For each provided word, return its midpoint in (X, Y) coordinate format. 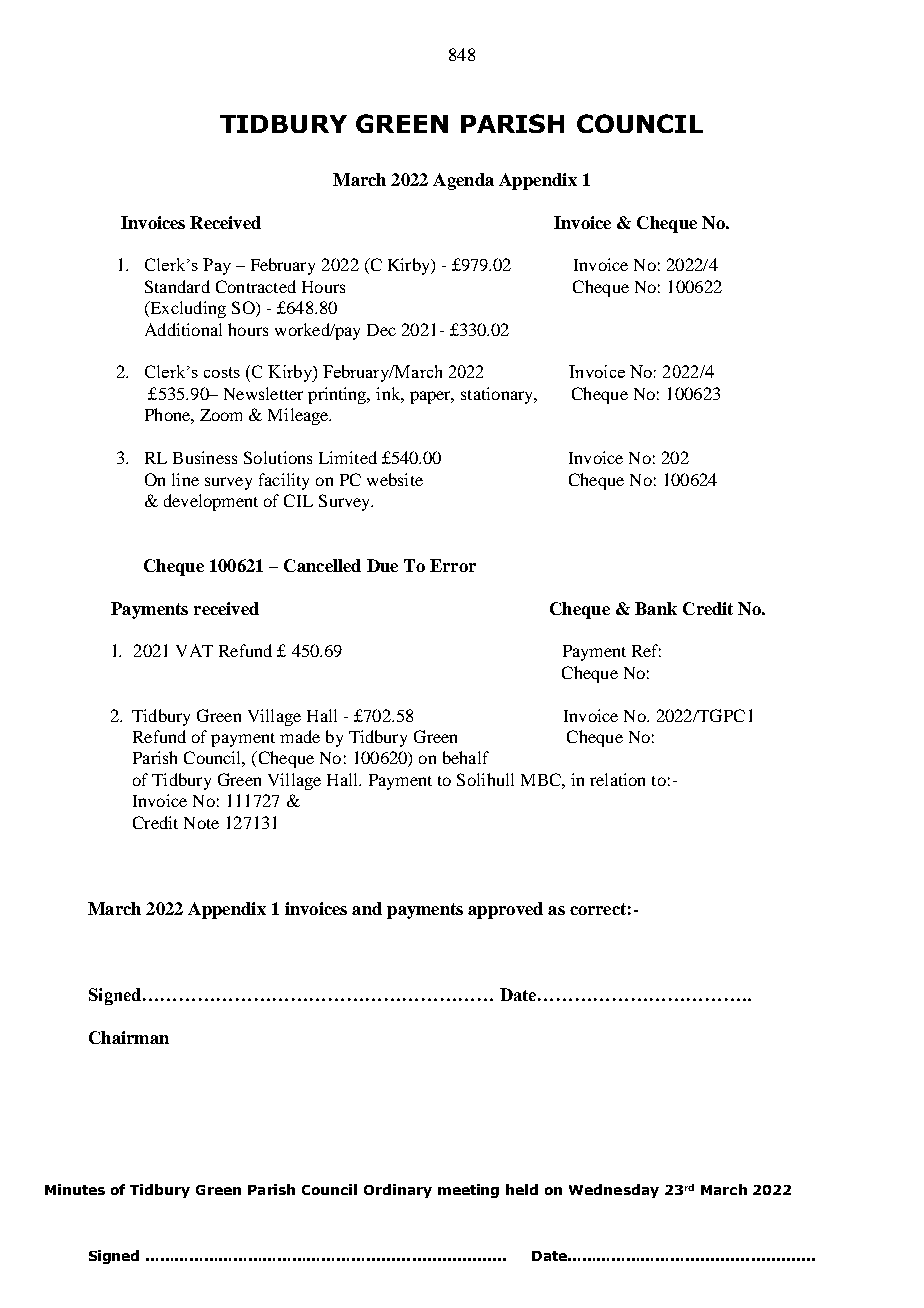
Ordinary (398, 1191)
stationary (498, 395)
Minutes (75, 1189)
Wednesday (614, 1191)
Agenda (463, 181)
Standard (177, 286)
